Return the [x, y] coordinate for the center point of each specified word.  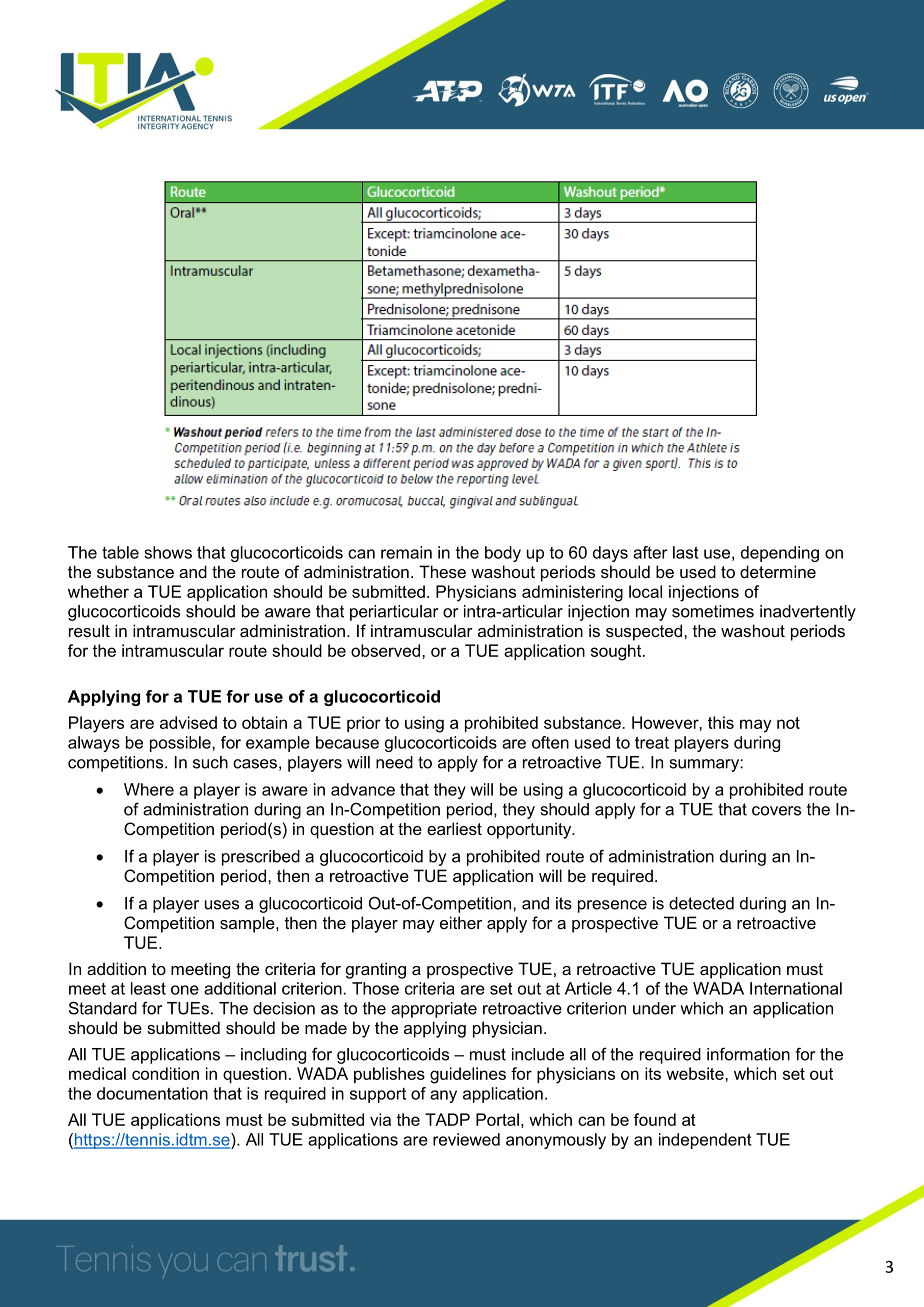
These [442, 571]
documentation [152, 1093]
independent [705, 1141]
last [686, 552]
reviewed [466, 1139]
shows [168, 552]
